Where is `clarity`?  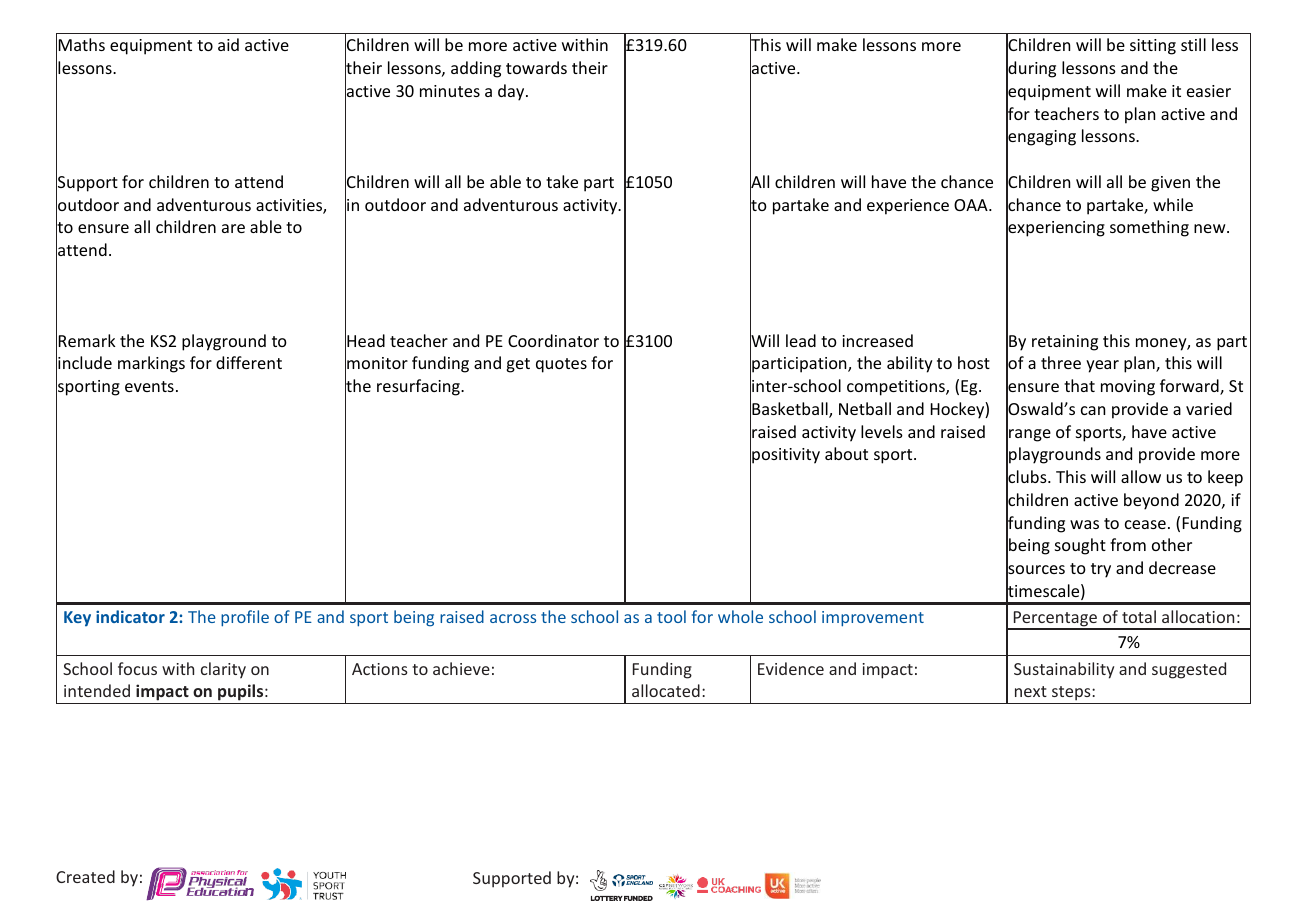 clarity is located at coordinates (223, 670).
